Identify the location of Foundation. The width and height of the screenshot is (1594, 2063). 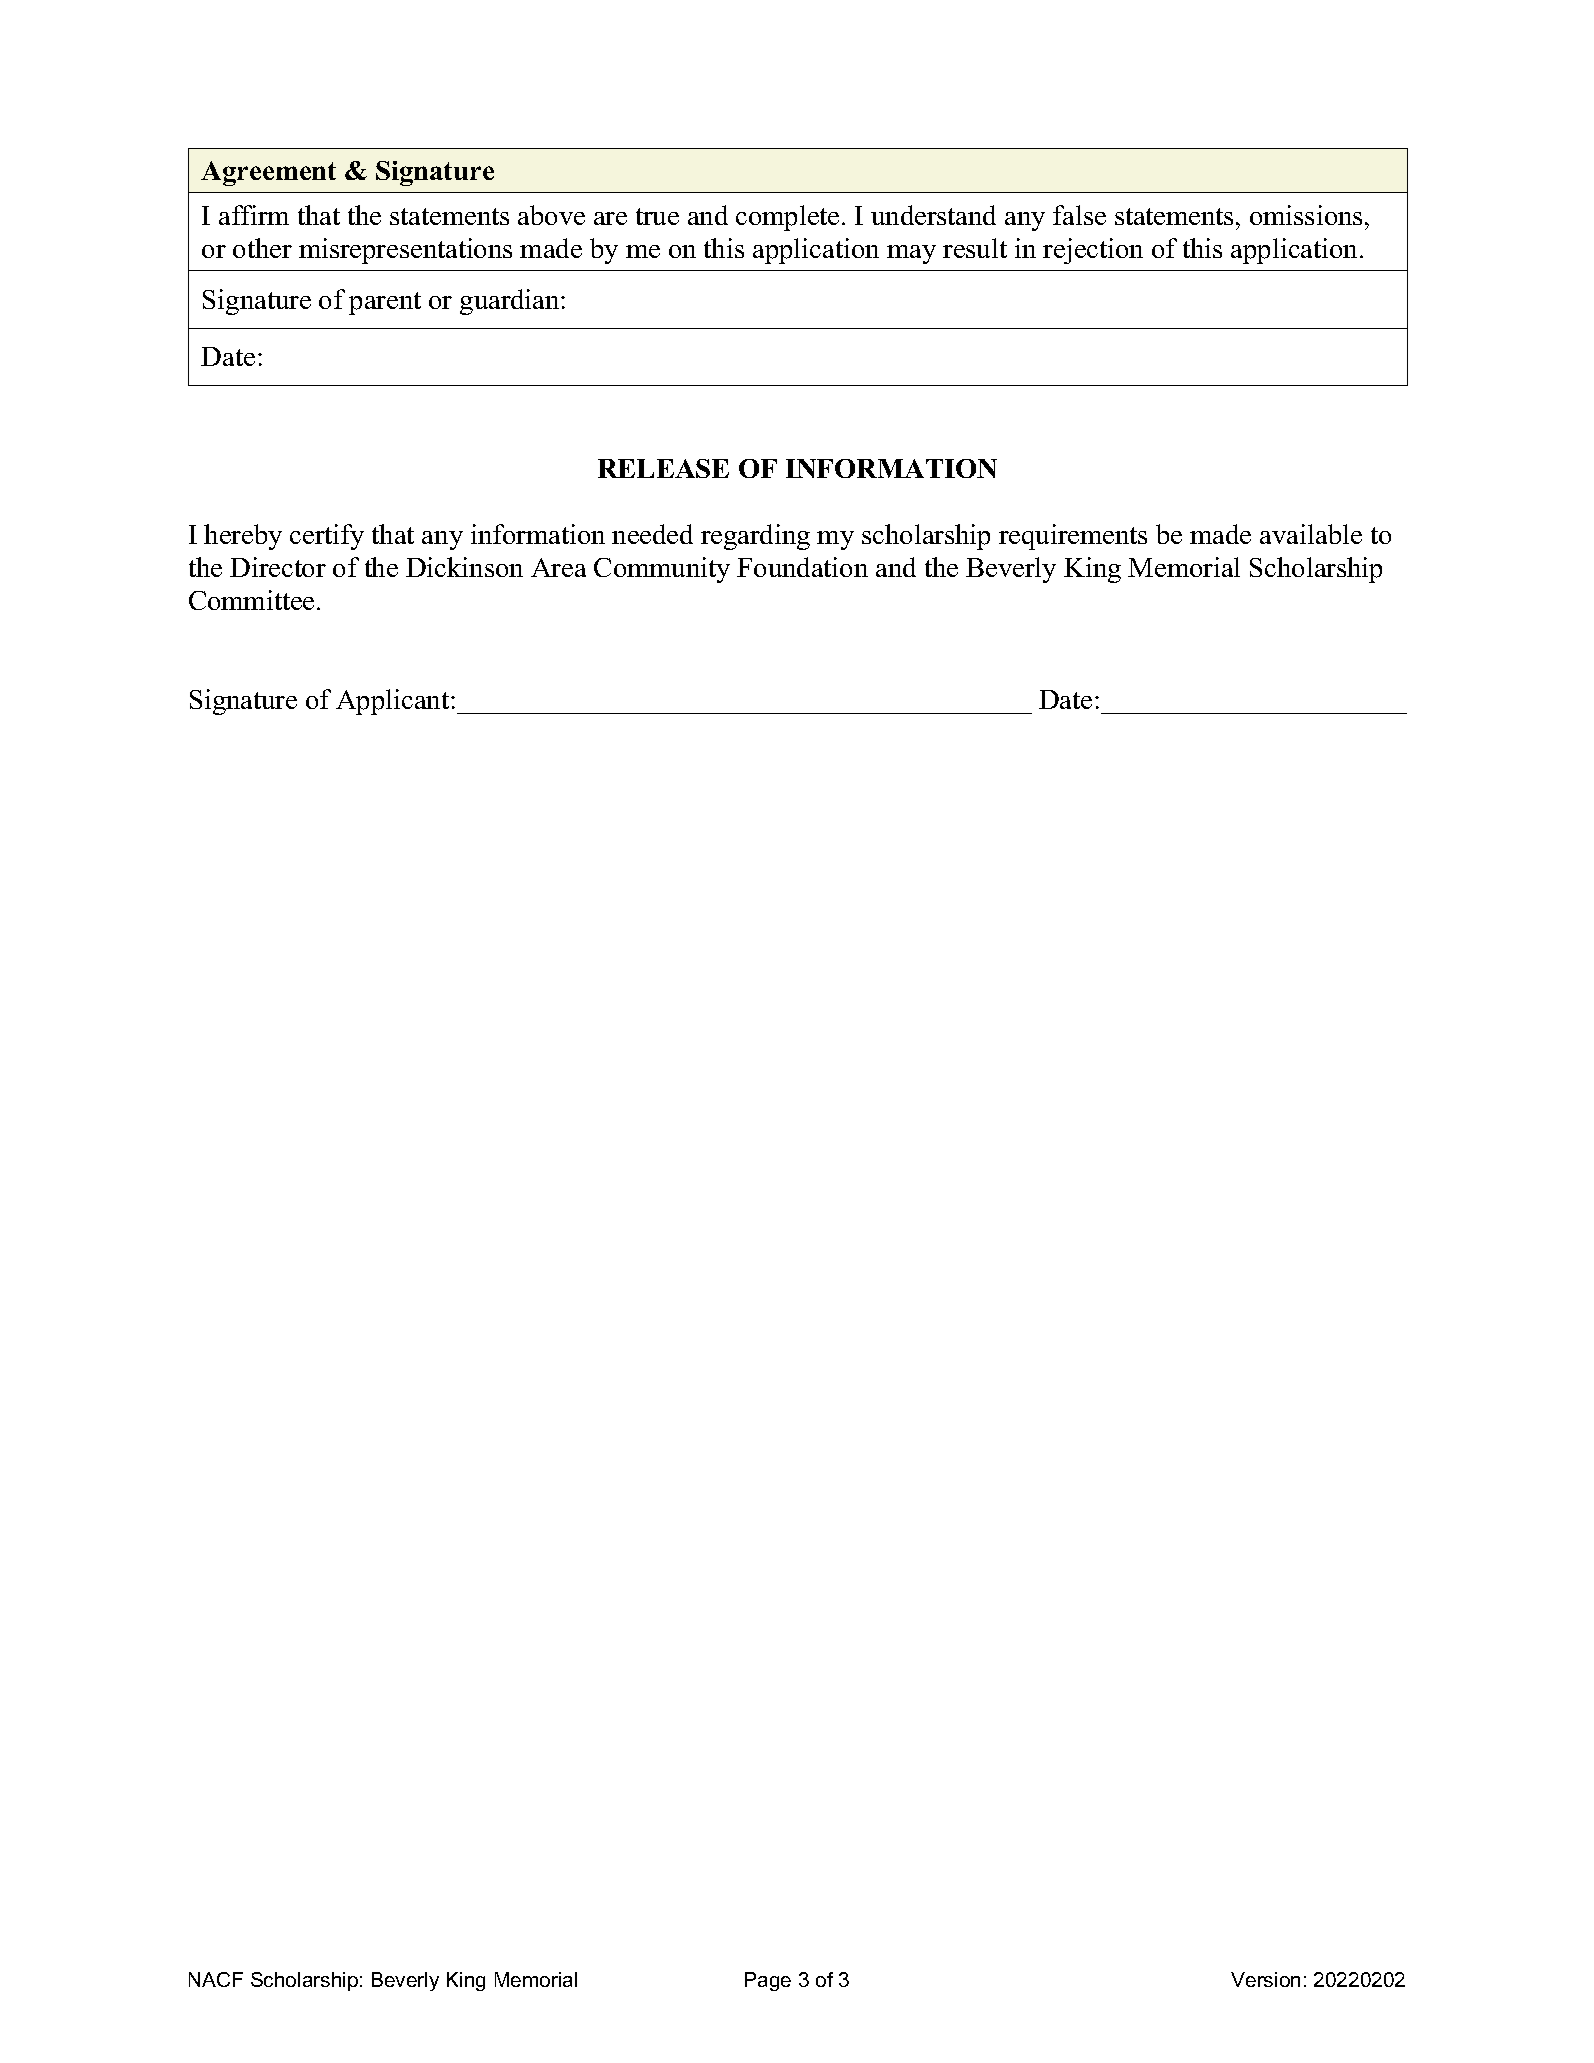
(802, 567).
